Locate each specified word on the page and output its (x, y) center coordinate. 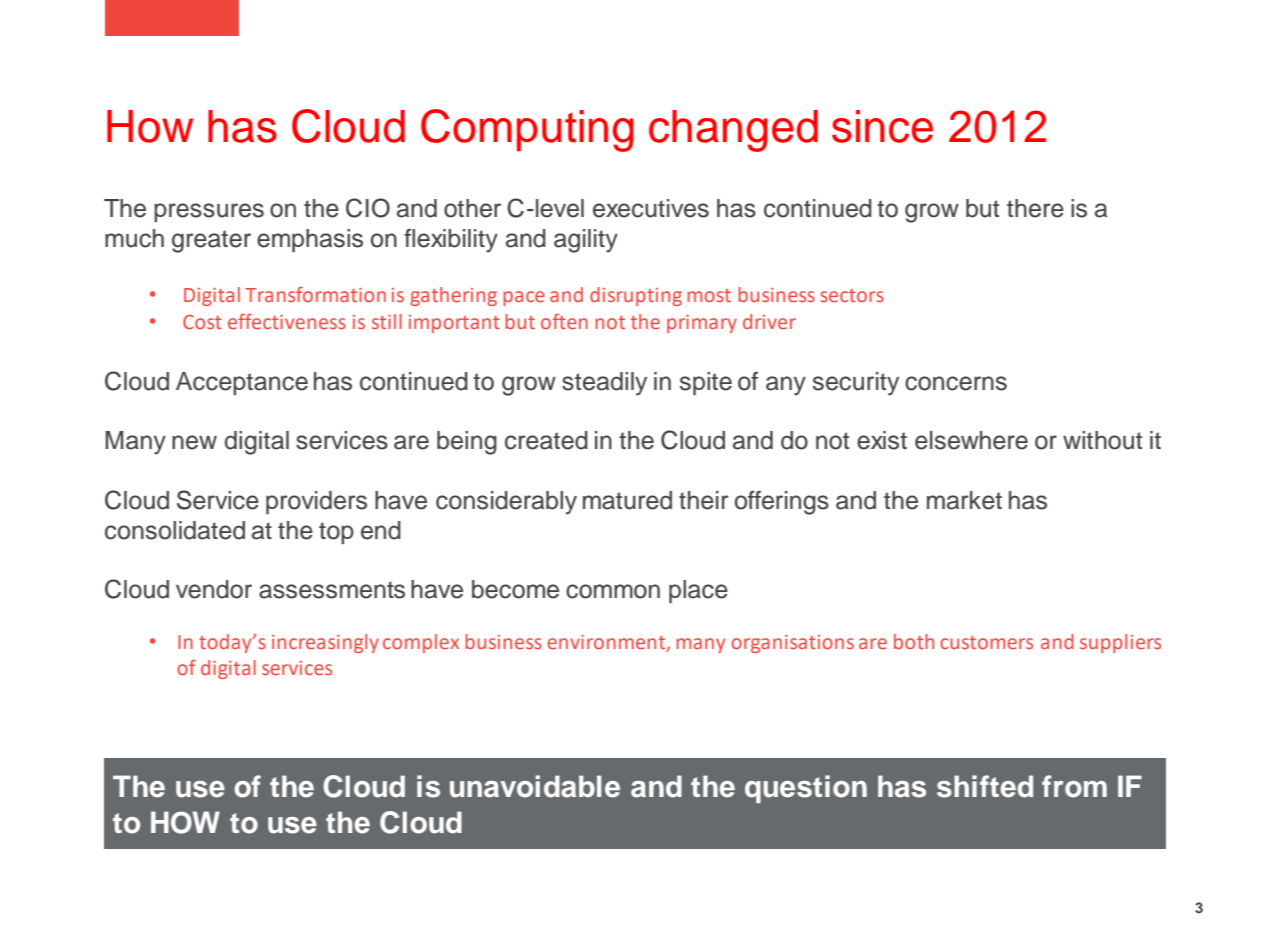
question (806, 789)
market (964, 500)
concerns (956, 383)
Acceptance (242, 383)
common (613, 591)
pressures (209, 212)
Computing (527, 130)
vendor (214, 589)
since (882, 126)
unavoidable (535, 786)
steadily (604, 384)
